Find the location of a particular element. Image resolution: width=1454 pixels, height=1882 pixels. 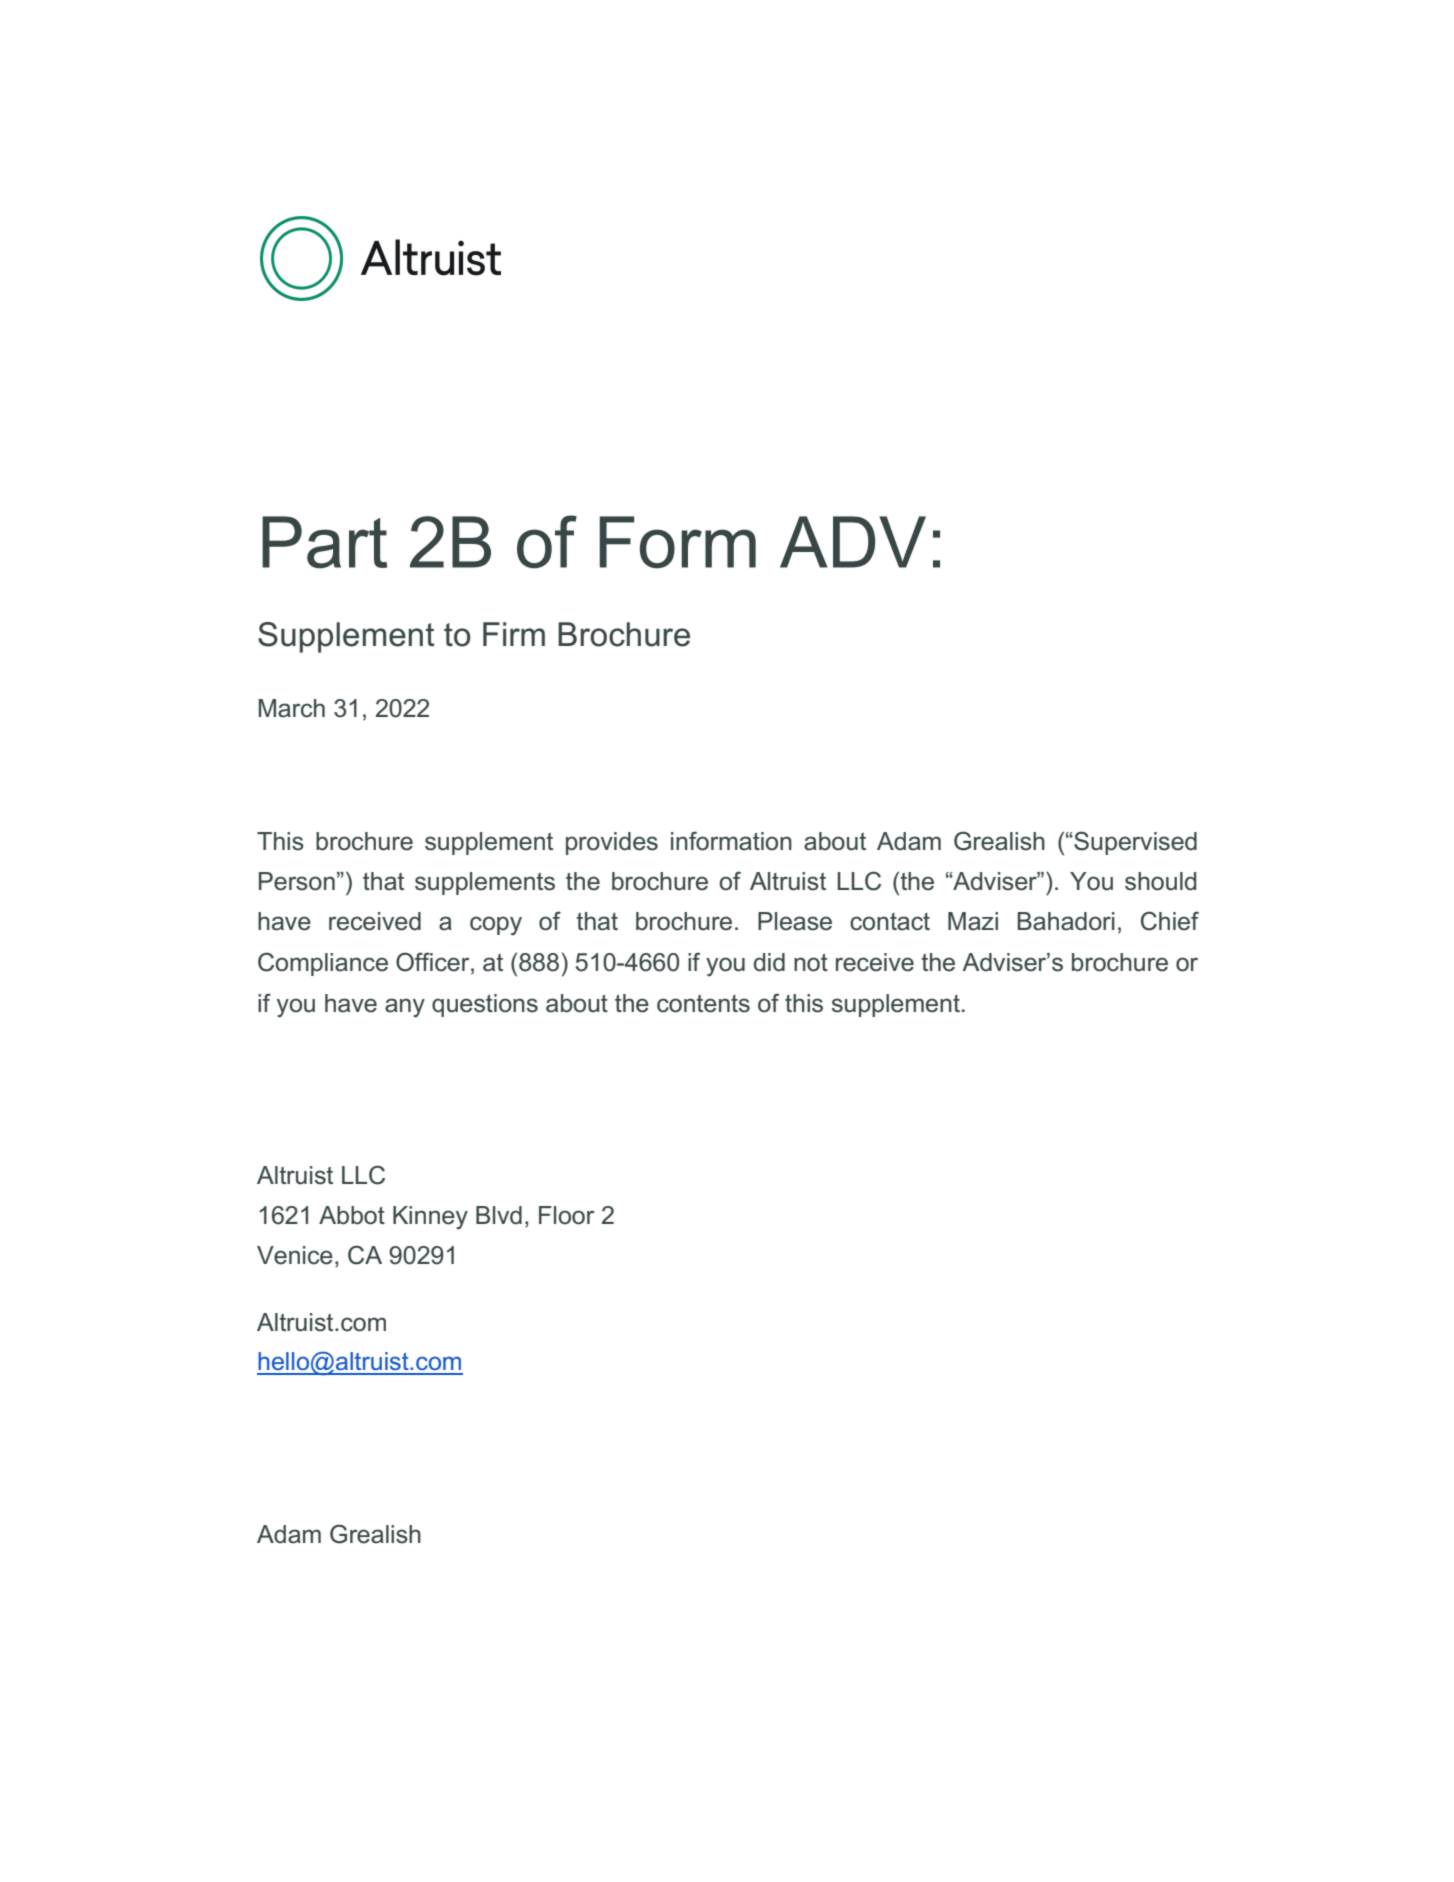

March is located at coordinates (292, 708).
